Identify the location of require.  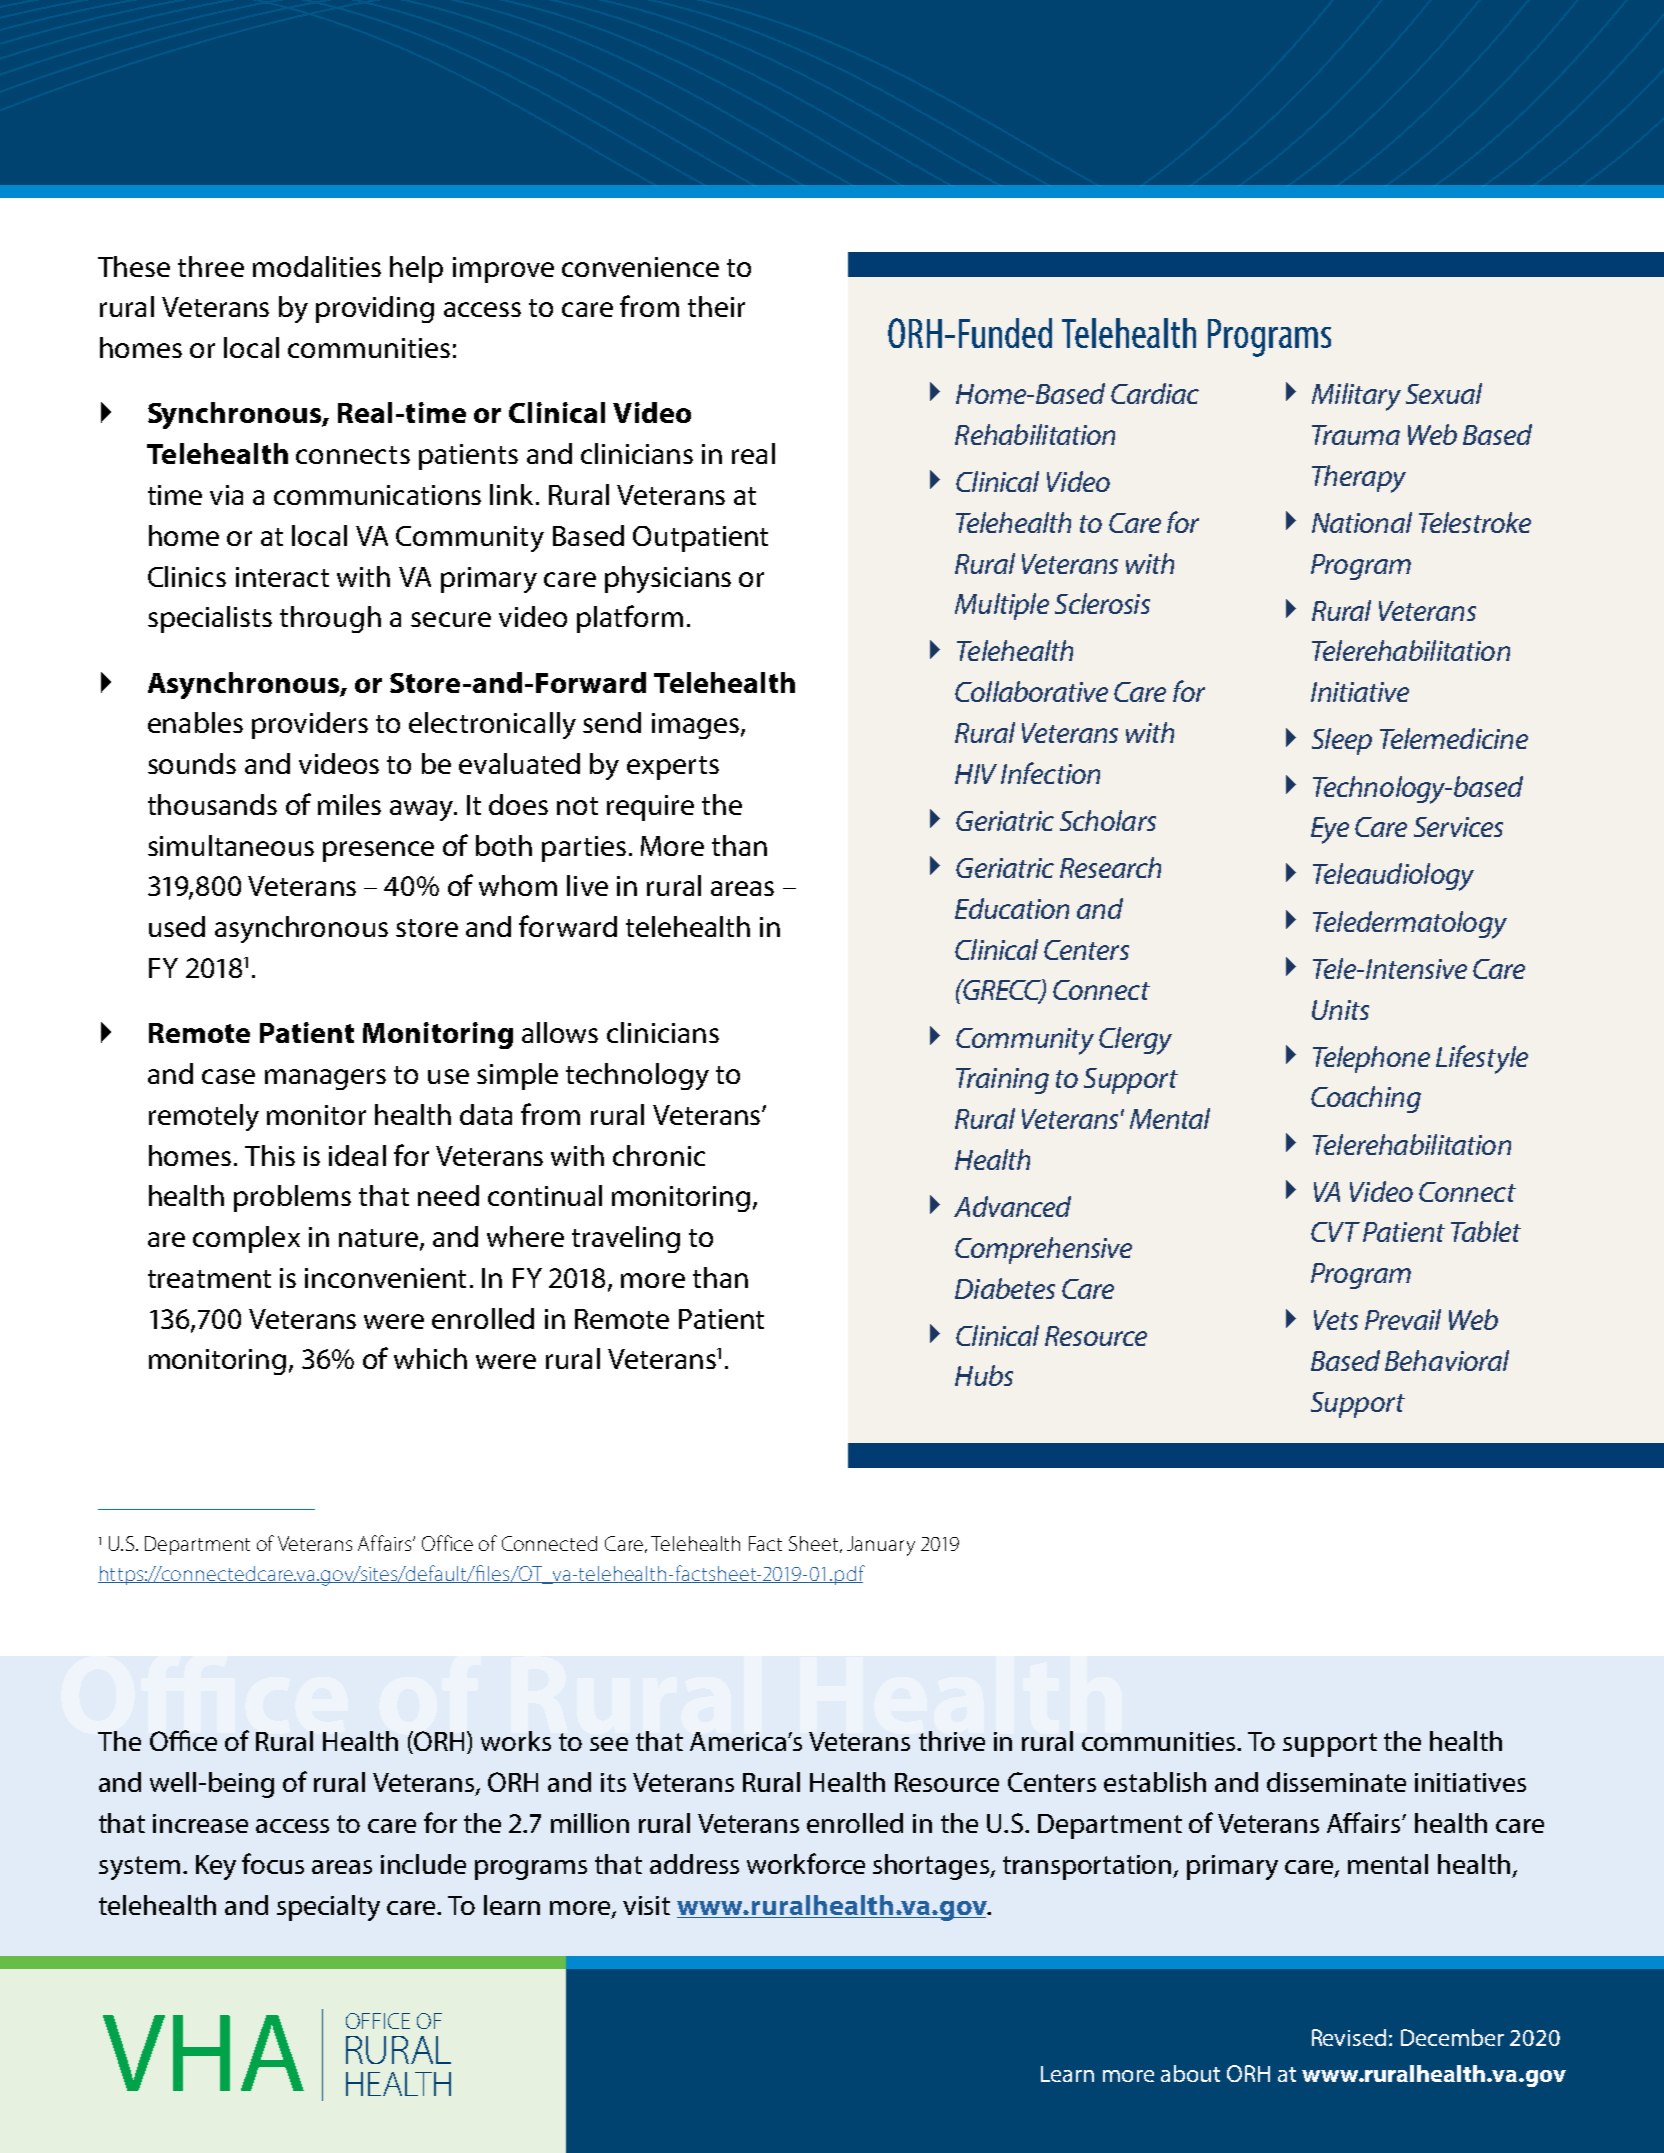
(650, 808).
